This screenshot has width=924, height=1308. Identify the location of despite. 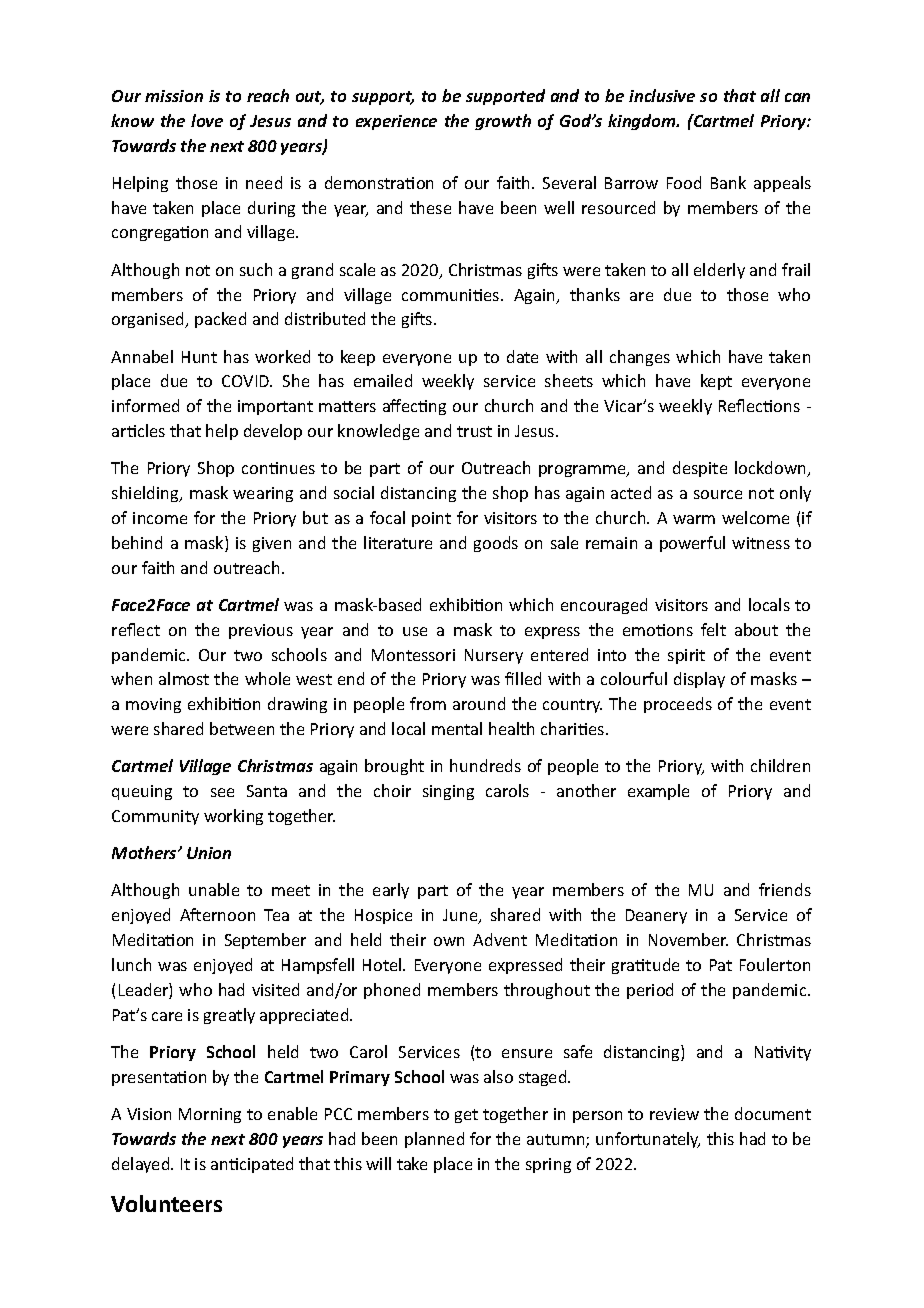
(700, 469).
